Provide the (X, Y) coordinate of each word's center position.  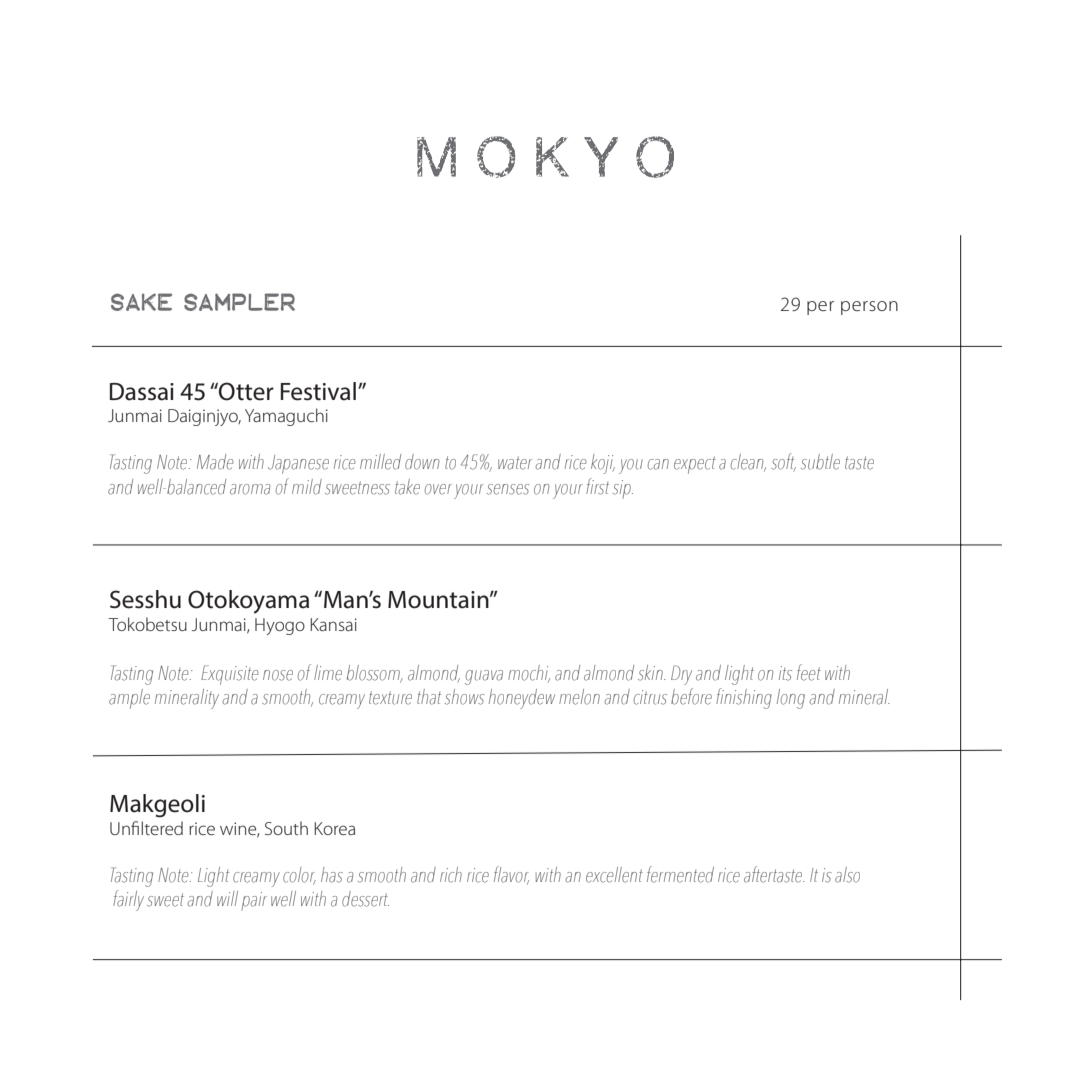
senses (508, 489)
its (785, 673)
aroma (250, 489)
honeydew (522, 699)
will (227, 898)
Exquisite (230, 675)
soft (783, 462)
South (286, 828)
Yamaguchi (286, 417)
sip (623, 489)
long (791, 699)
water (515, 463)
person (869, 308)
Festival (318, 391)
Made (215, 462)
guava (484, 677)
